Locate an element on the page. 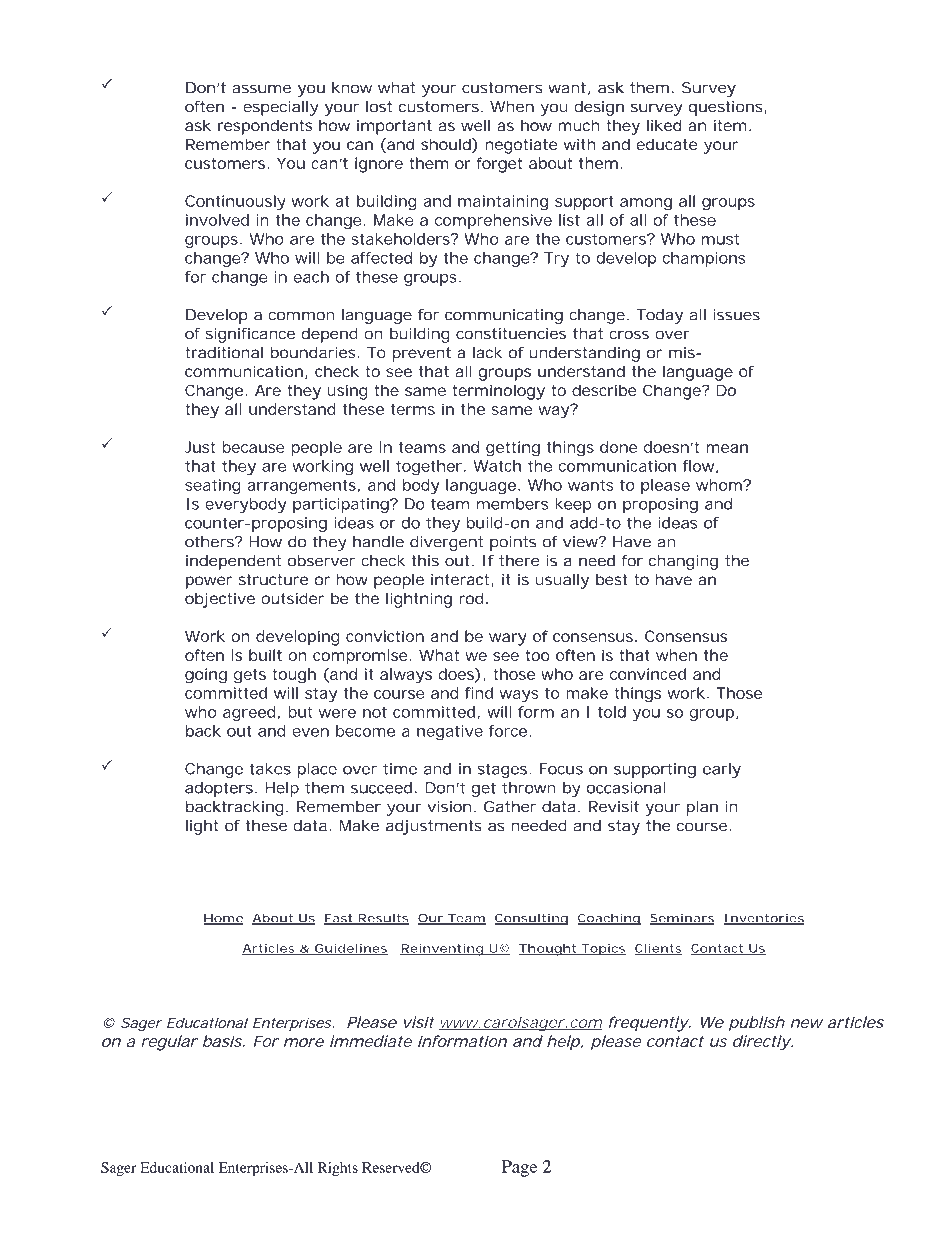 The image size is (952, 1233). terminology is located at coordinates (498, 392).
